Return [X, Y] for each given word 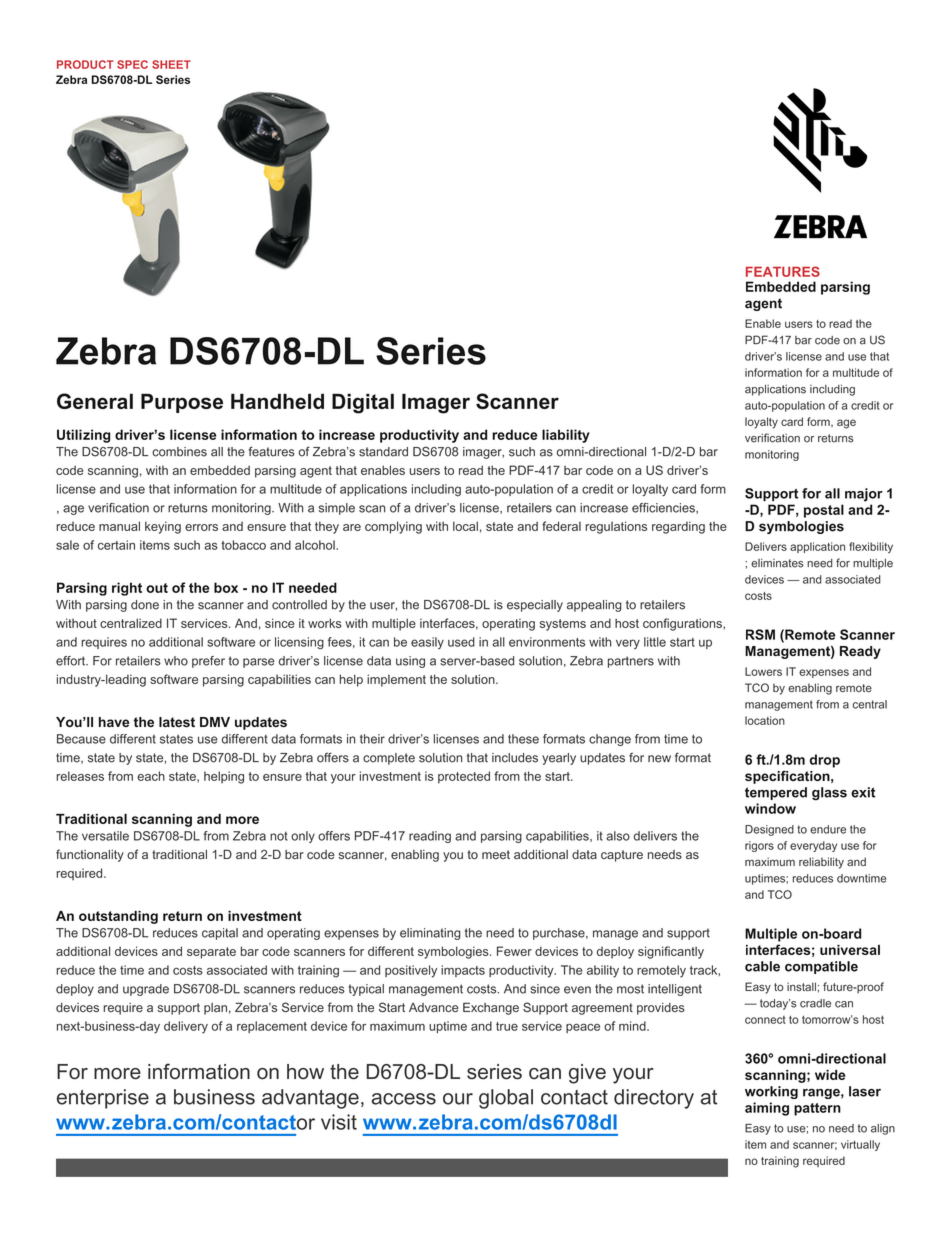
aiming [767, 1109]
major [864, 495]
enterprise [103, 1099]
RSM [760, 634]
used [461, 642]
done [145, 605]
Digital [363, 403]
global [506, 1099]
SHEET [171, 64]
